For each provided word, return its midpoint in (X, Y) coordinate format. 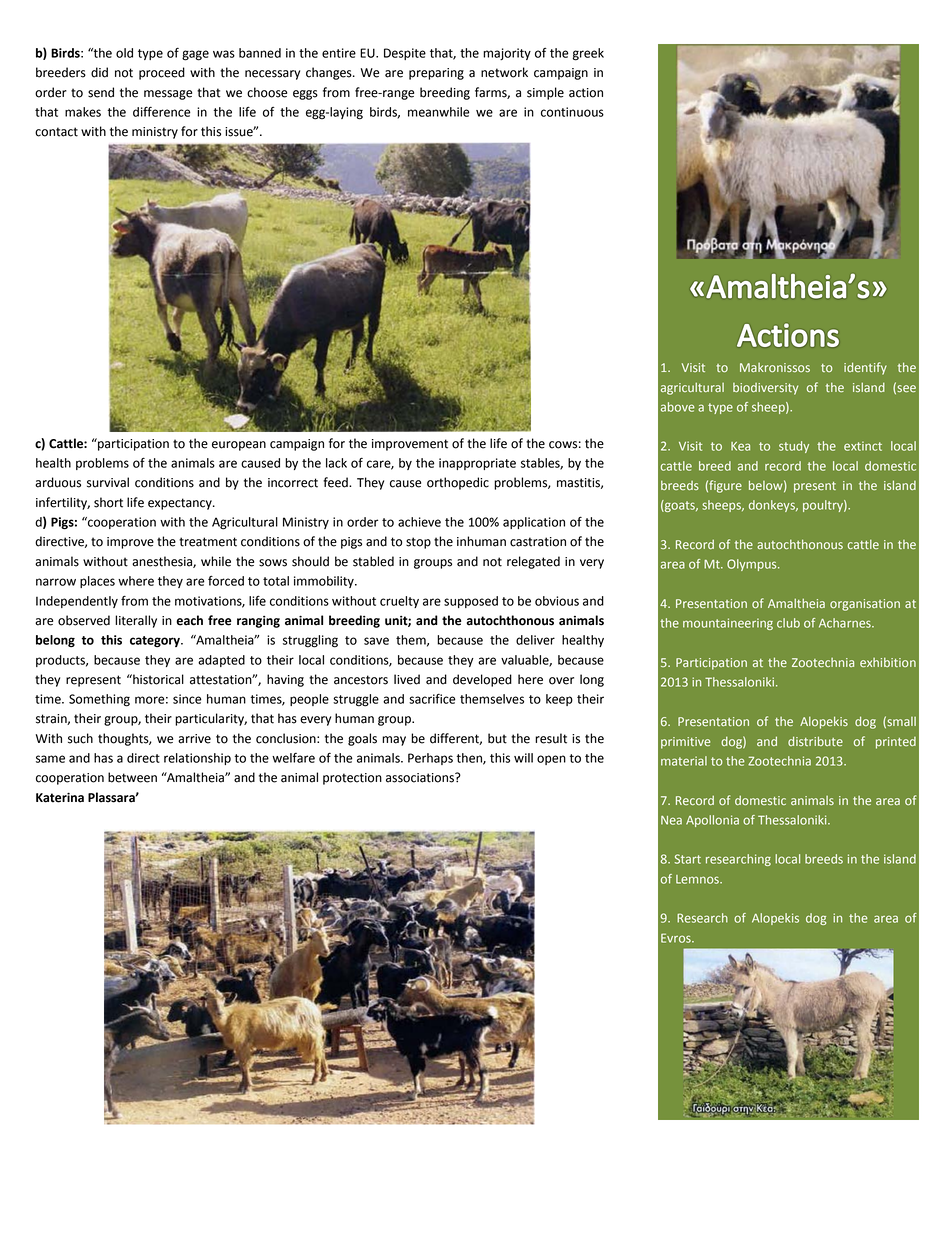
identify (865, 368)
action (586, 93)
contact (56, 132)
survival (108, 482)
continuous (572, 112)
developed (482, 680)
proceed (162, 73)
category (156, 641)
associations (421, 778)
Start (687, 859)
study (794, 447)
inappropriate (477, 464)
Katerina (60, 797)
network (504, 72)
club (788, 623)
